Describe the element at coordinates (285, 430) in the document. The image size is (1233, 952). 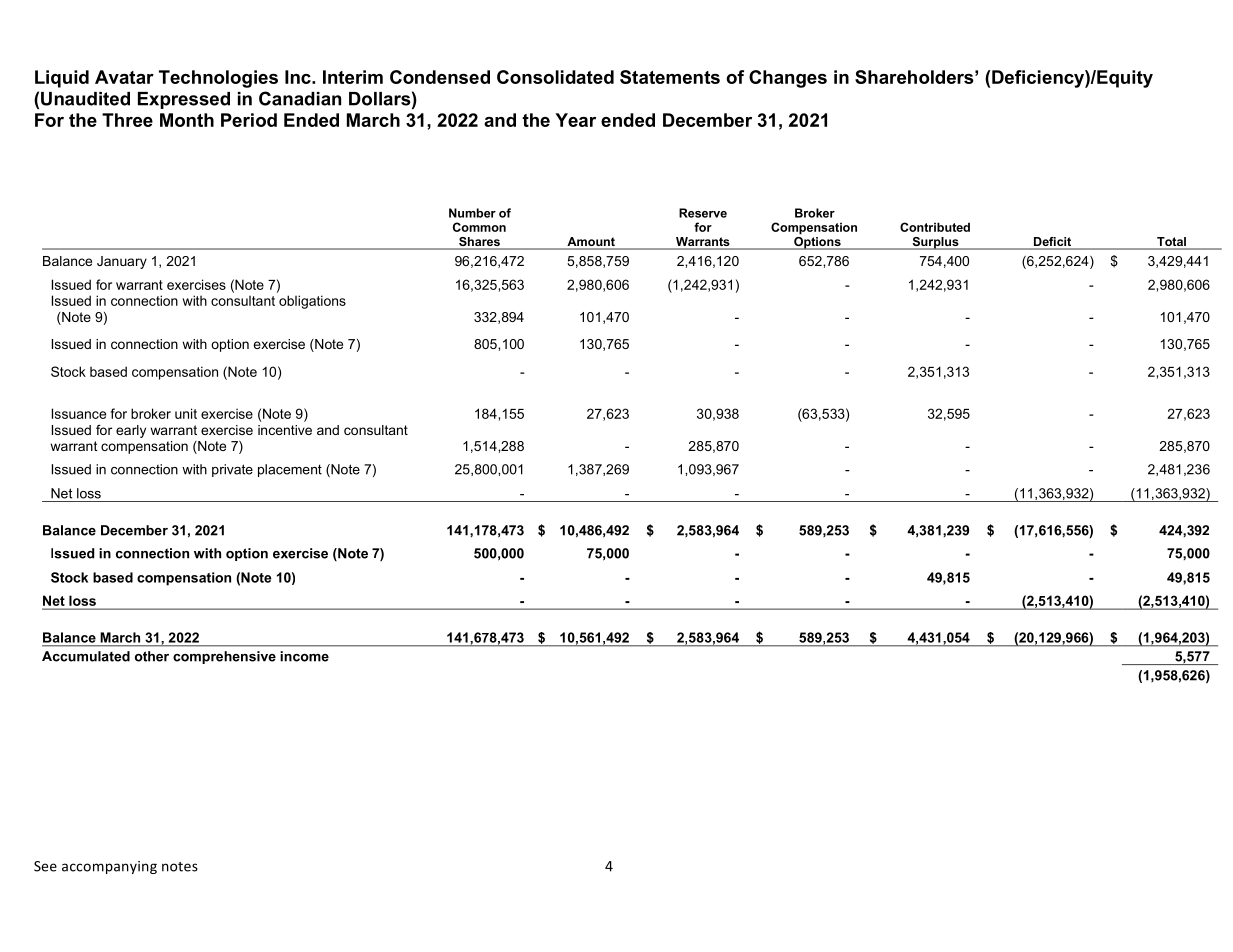
I see `incentive` at that location.
